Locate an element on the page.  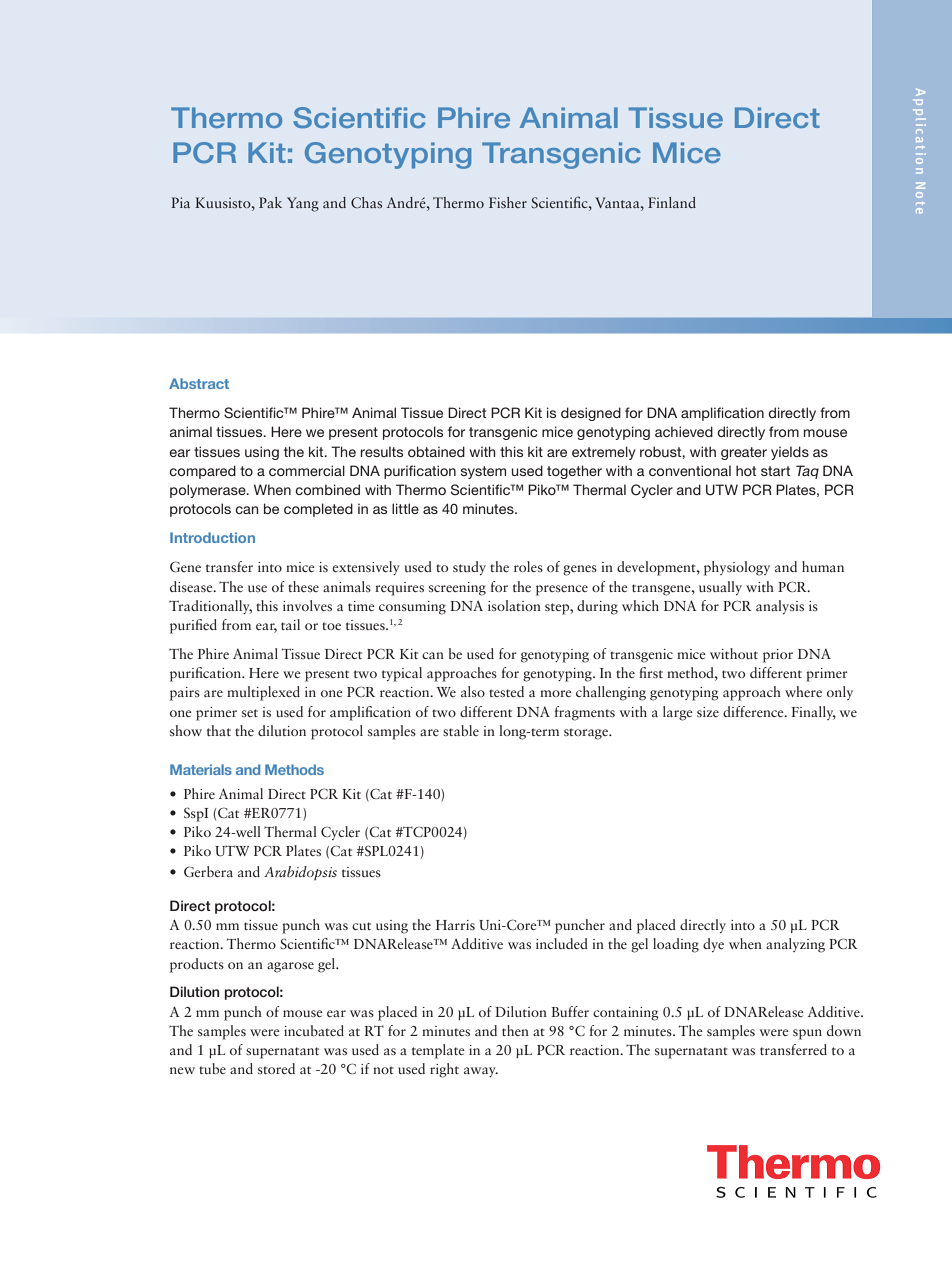
stored is located at coordinates (276, 1068).
